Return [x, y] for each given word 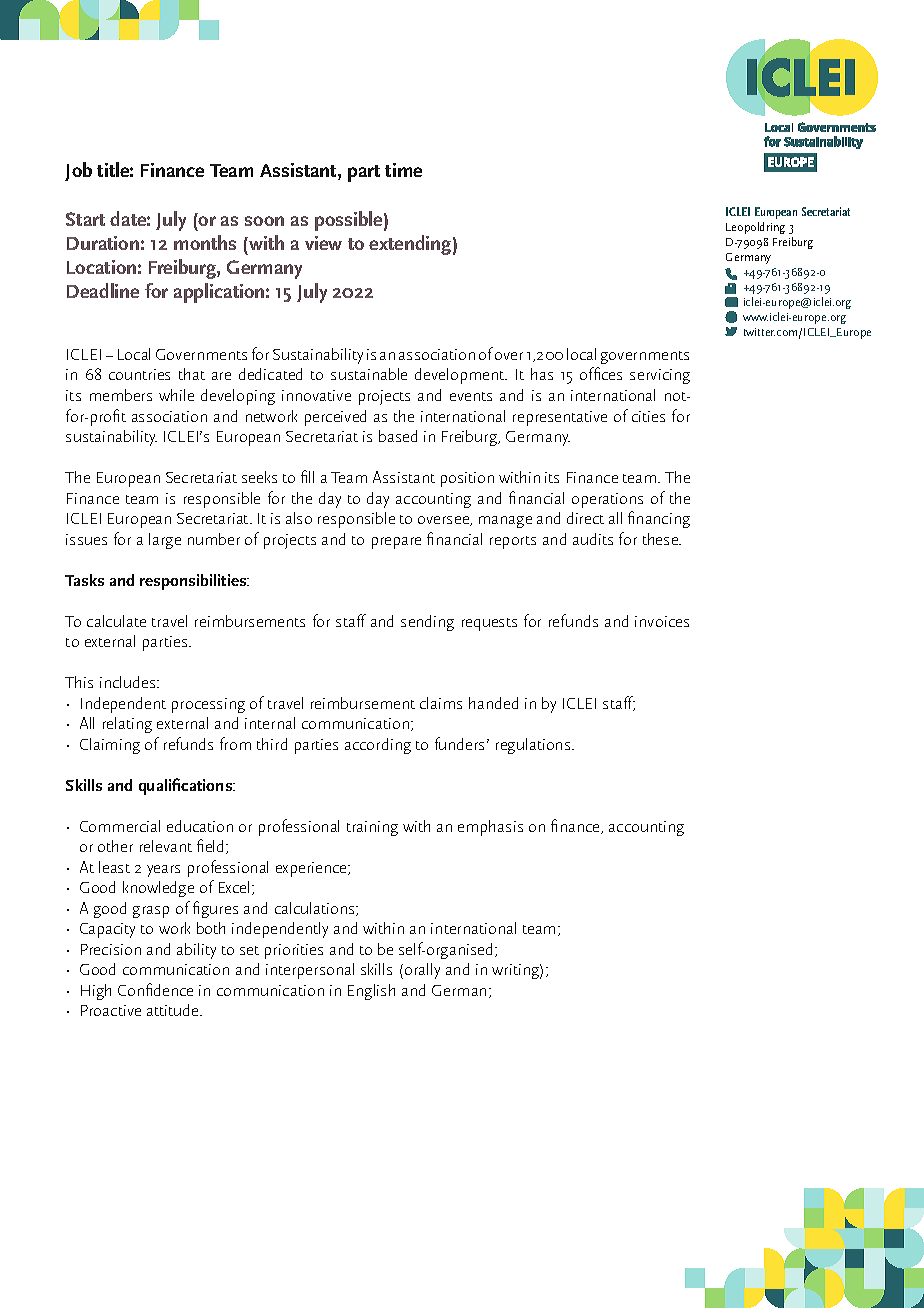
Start [85, 219]
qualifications [187, 786]
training [372, 828]
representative [560, 418]
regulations [534, 746]
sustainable [369, 374]
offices [601, 373]
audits [593, 539]
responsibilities [194, 582]
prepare [396, 543]
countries [139, 374]
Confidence [155, 989]
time [403, 170]
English [371, 992]
